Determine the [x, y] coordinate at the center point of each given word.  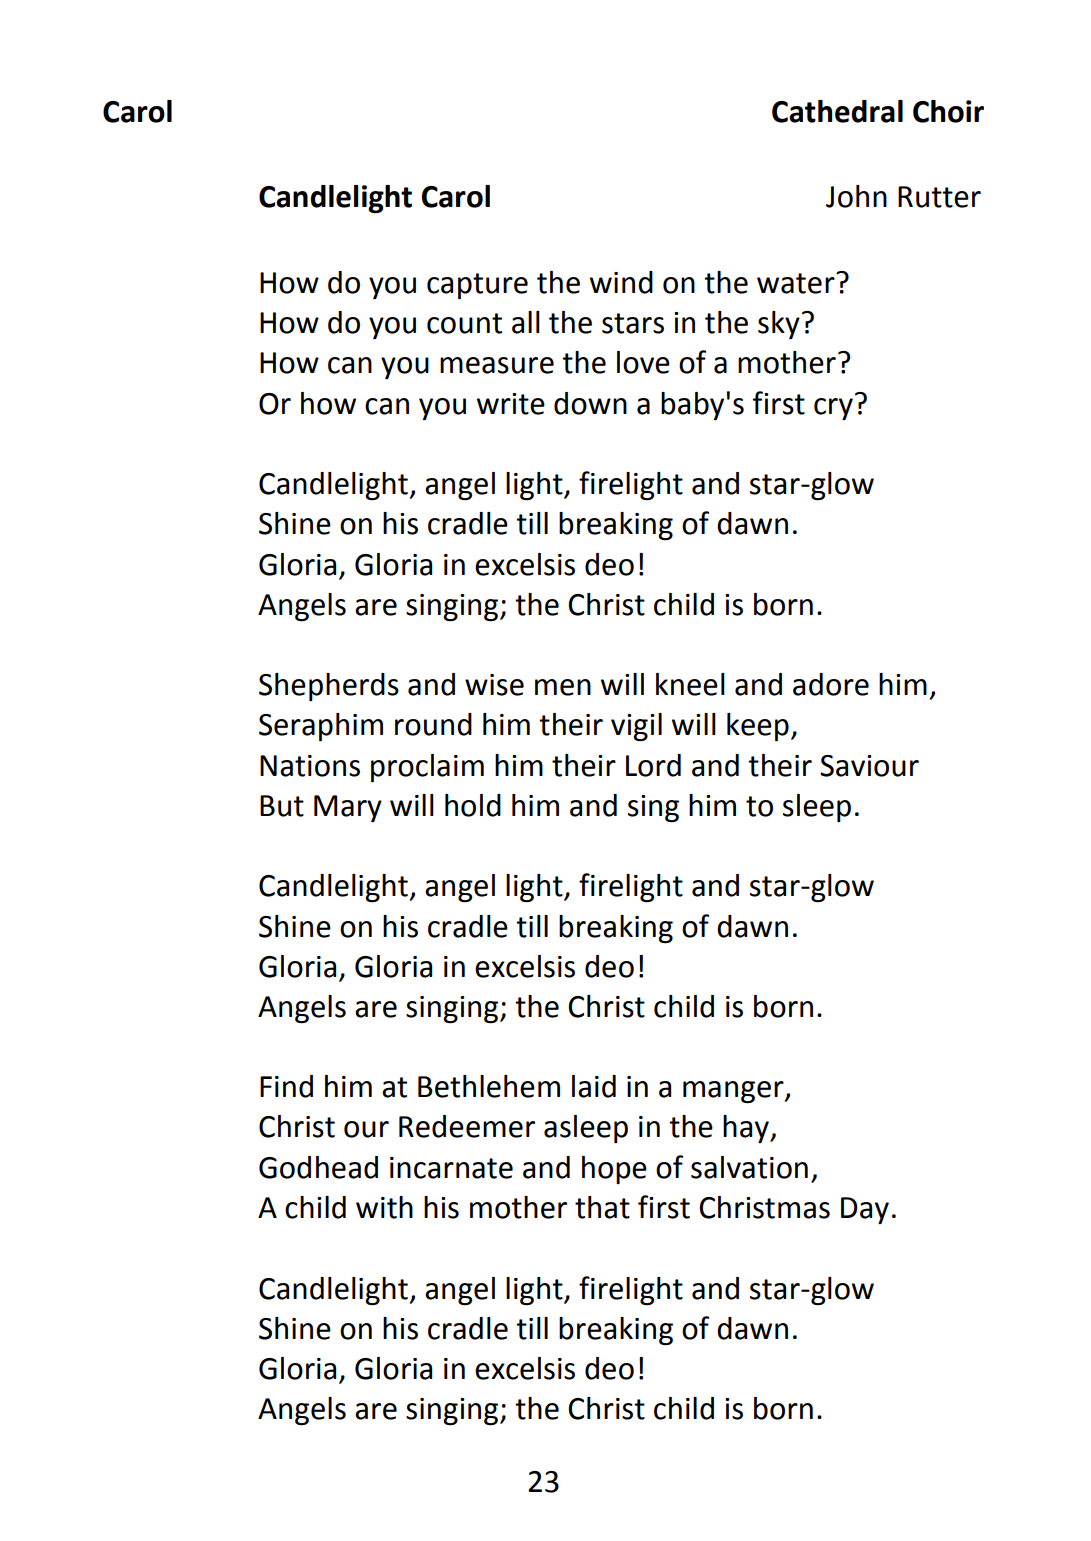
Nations [310, 766]
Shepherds [329, 687]
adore [831, 684]
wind [621, 282]
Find [286, 1086]
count [464, 323]
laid [594, 1086]
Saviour [869, 766]
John [856, 196]
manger [734, 1092]
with [384, 1207]
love [643, 362]
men [563, 687]
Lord [653, 765]
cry [833, 409]
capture [477, 286]
